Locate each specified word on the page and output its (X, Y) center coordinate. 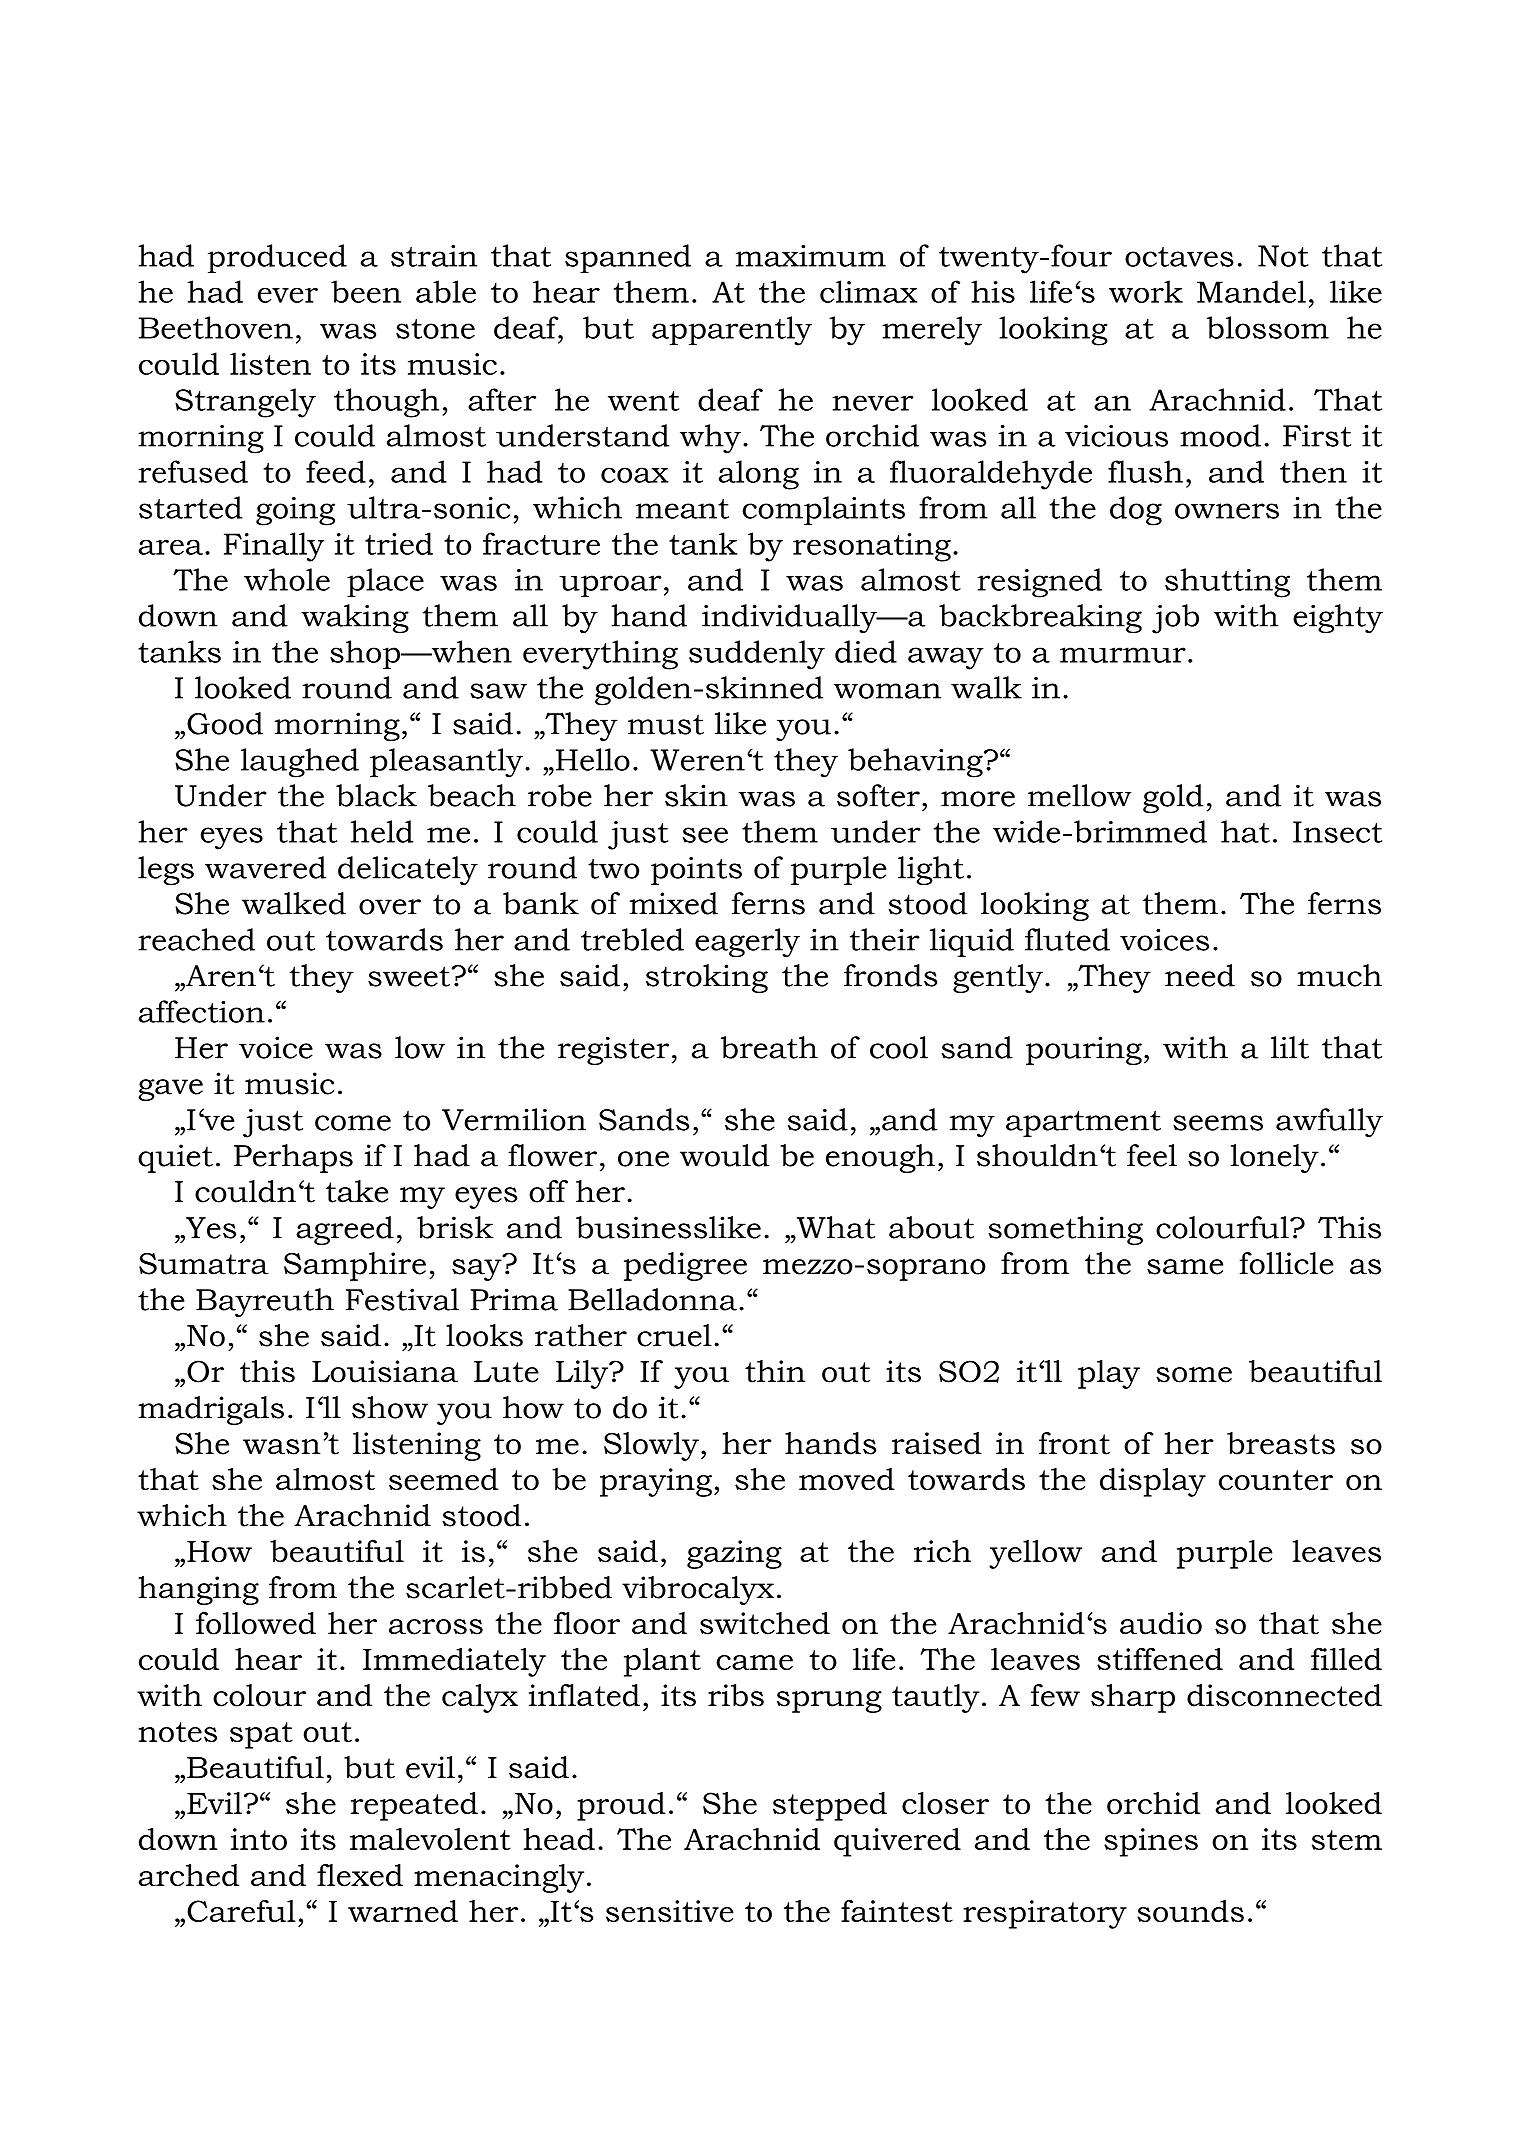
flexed (360, 1875)
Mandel (1251, 291)
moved (847, 1479)
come (353, 1123)
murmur (1123, 655)
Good (225, 723)
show (390, 1407)
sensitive (670, 1911)
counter (1276, 1480)
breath (769, 1047)
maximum (811, 256)
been (366, 291)
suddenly (757, 655)
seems (1218, 1123)
